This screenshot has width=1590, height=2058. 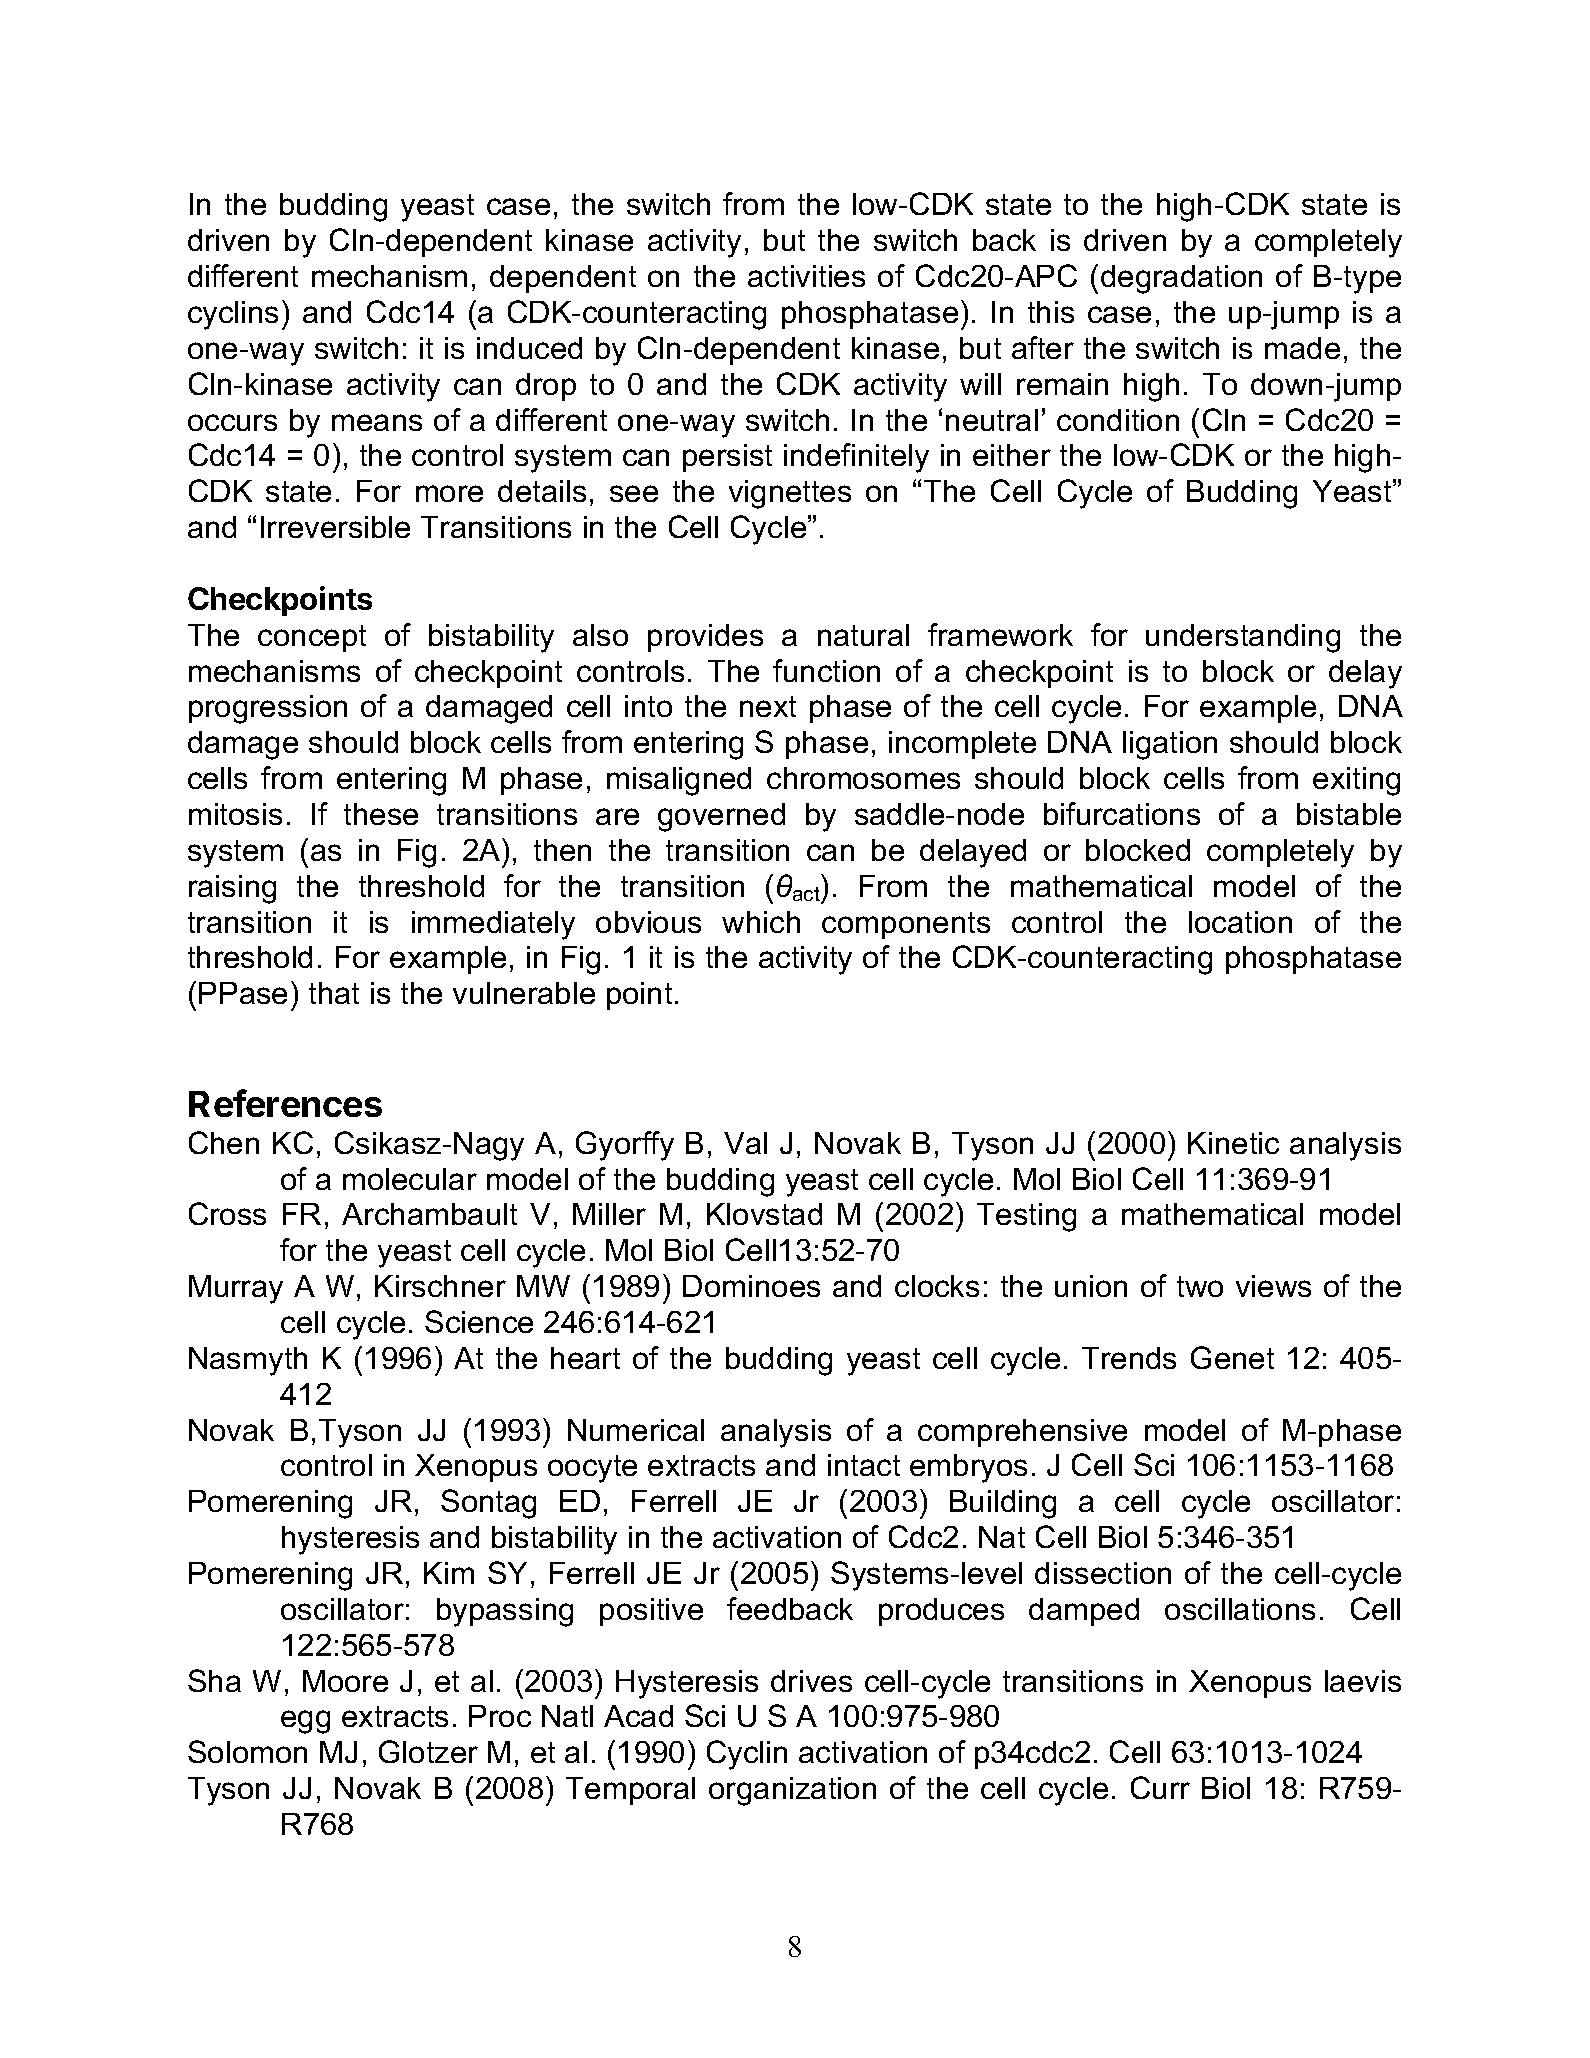 What do you see at coordinates (377, 422) in the screenshot?
I see `means` at bounding box center [377, 422].
